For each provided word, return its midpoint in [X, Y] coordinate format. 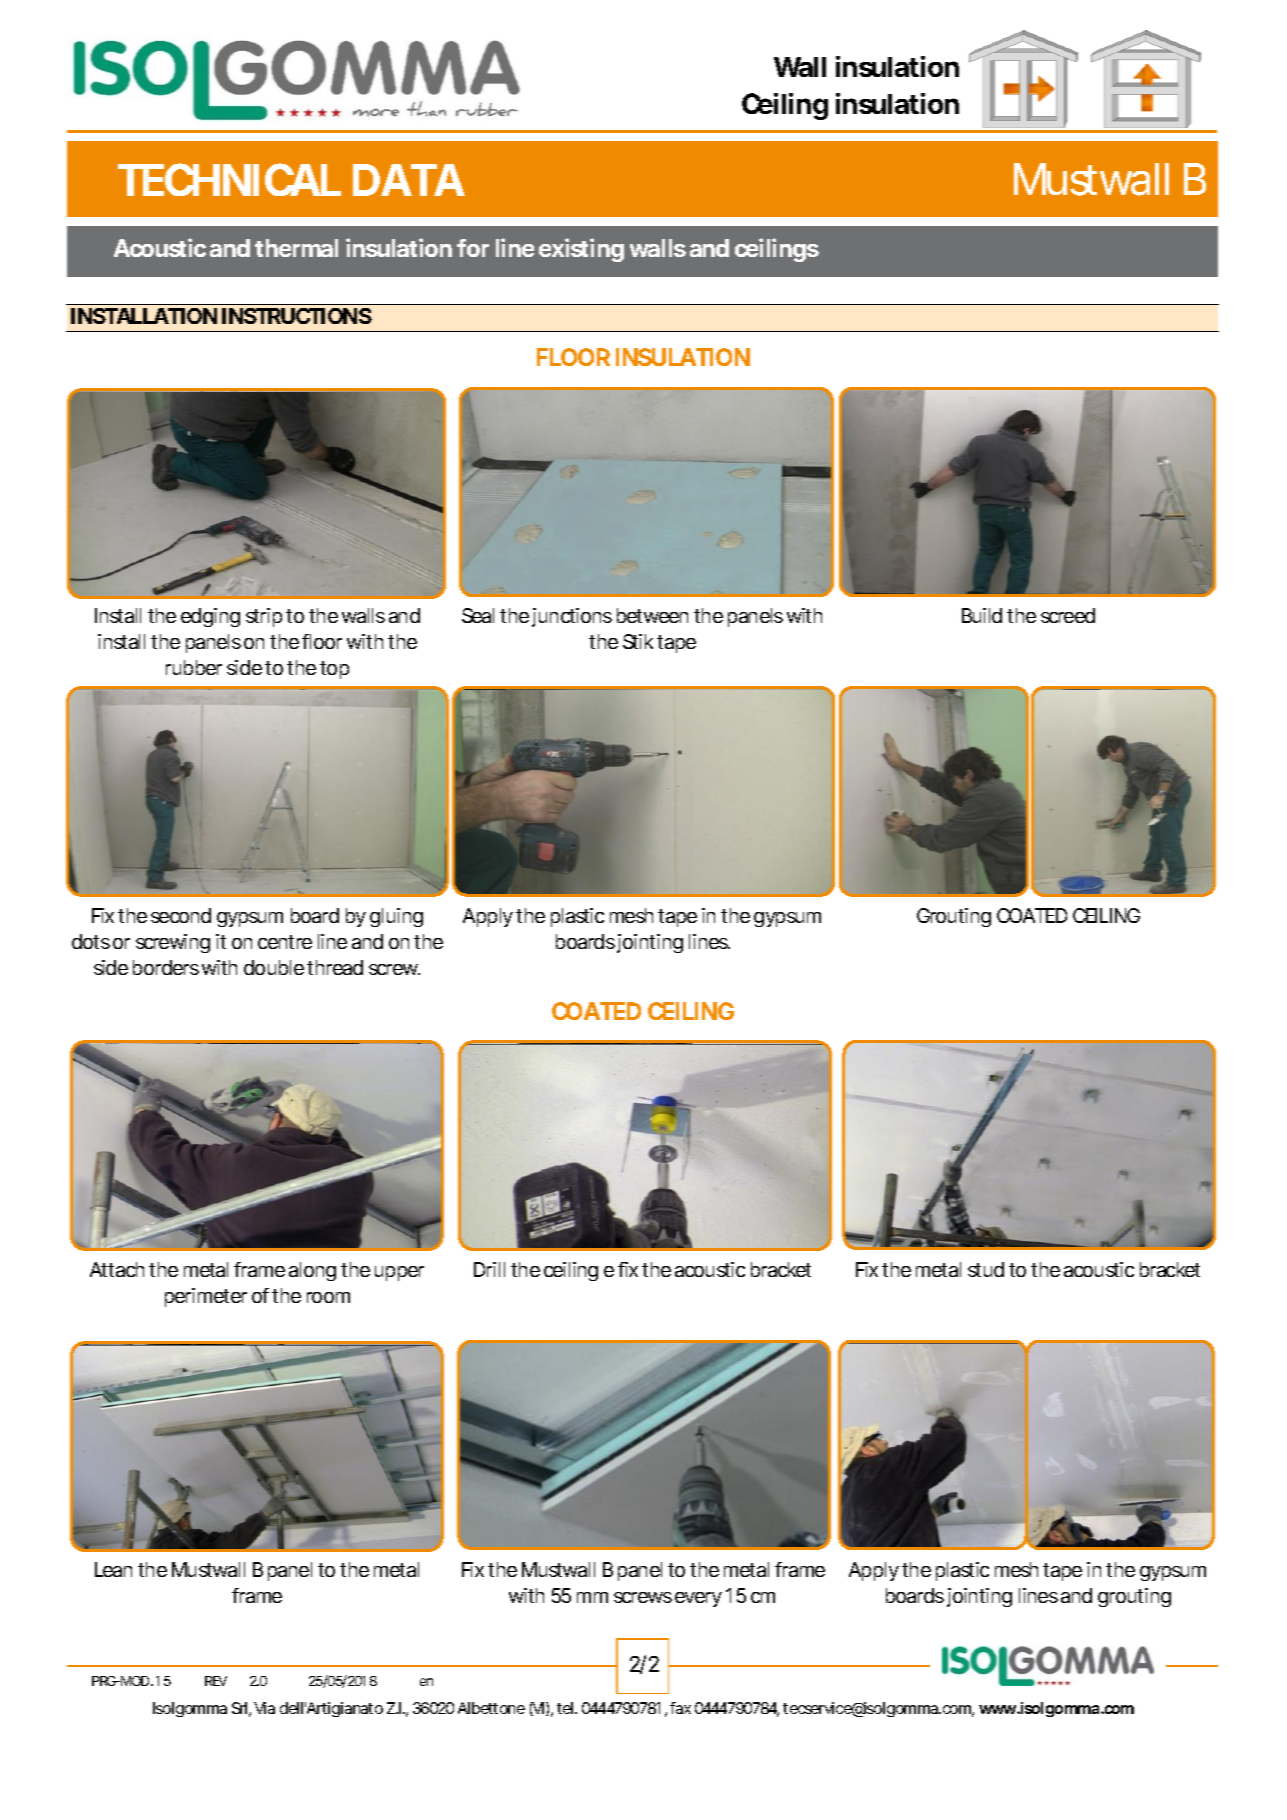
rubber [194, 667]
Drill [489, 1269]
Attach [117, 1269]
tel [566, 1708]
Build [982, 615]
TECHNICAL [229, 179]
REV [216, 1681]
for [473, 248]
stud [986, 1269]
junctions [572, 617]
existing [581, 250]
